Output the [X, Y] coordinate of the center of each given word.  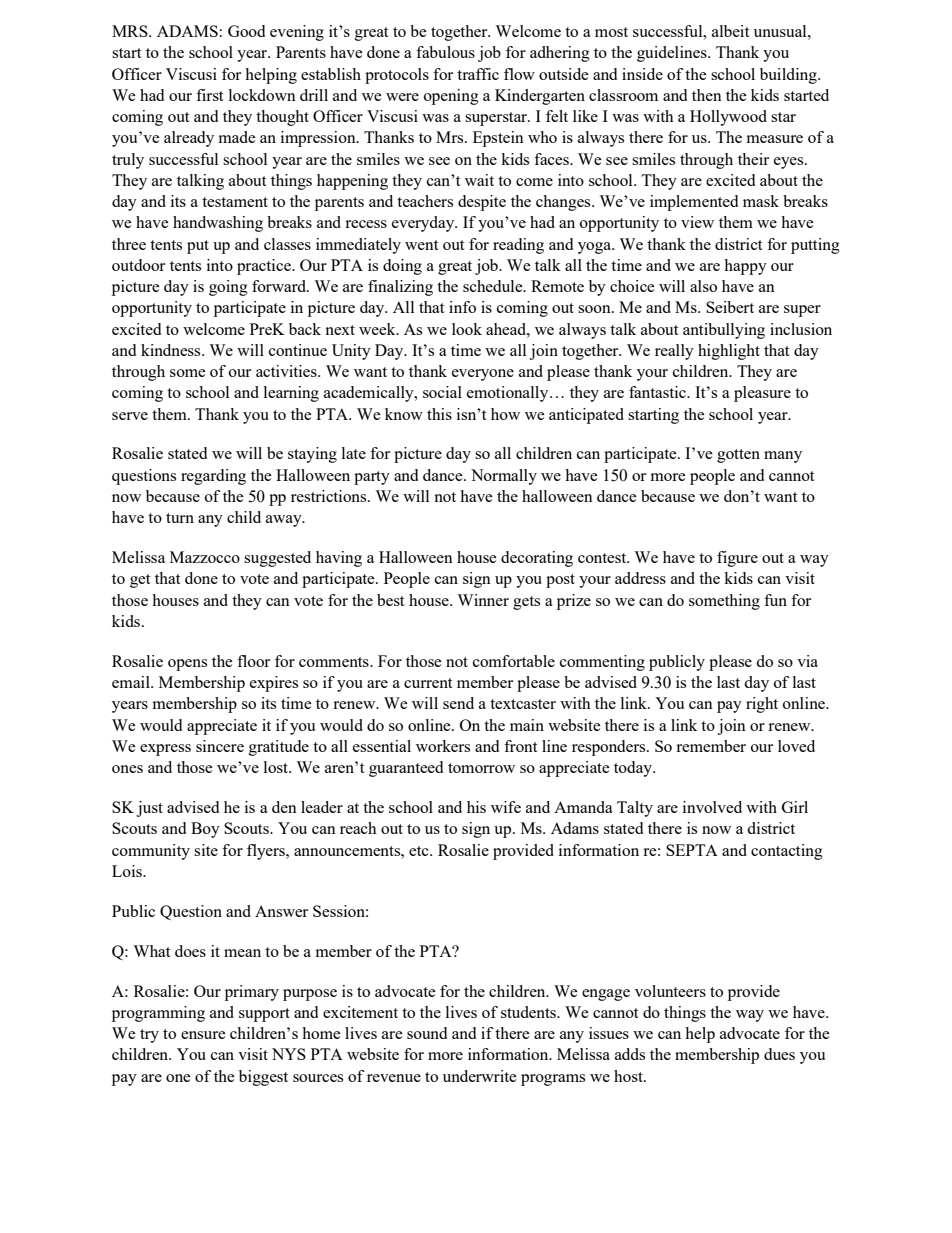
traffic [478, 74]
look [467, 329]
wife [506, 807]
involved [712, 807]
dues [779, 1054]
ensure [203, 1035]
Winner [483, 600]
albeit [730, 31]
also [703, 286]
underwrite [480, 1076]
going [228, 288]
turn [180, 518]
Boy [205, 830]
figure [737, 559]
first [209, 95]
